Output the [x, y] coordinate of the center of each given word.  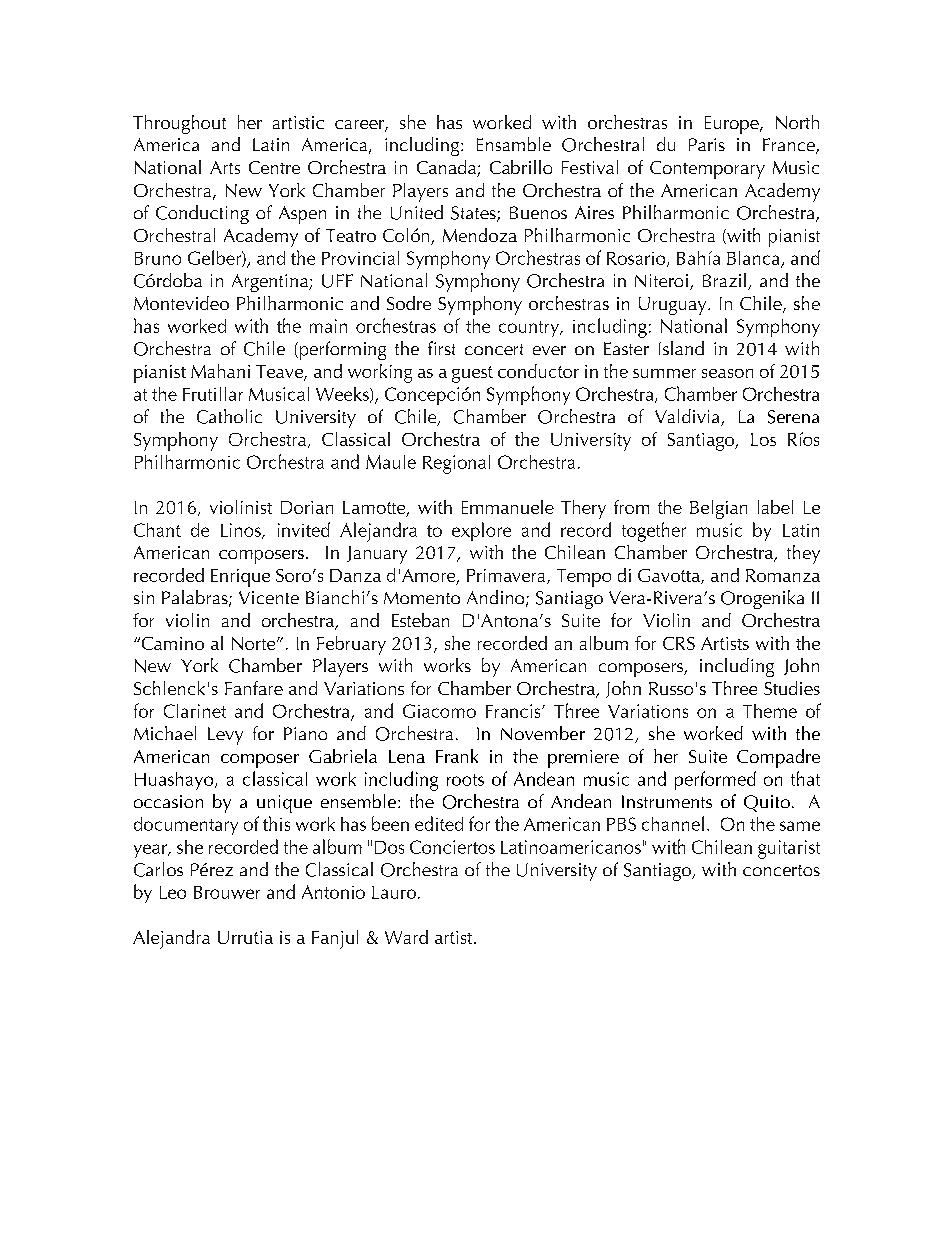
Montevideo [181, 303]
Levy [225, 736]
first [441, 348]
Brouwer [227, 892]
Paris [707, 144]
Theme [770, 711]
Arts [225, 167]
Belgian [718, 509]
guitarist [789, 849]
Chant [157, 530]
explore [481, 531]
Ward [406, 937]
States [474, 214]
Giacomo [439, 711]
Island [681, 348]
